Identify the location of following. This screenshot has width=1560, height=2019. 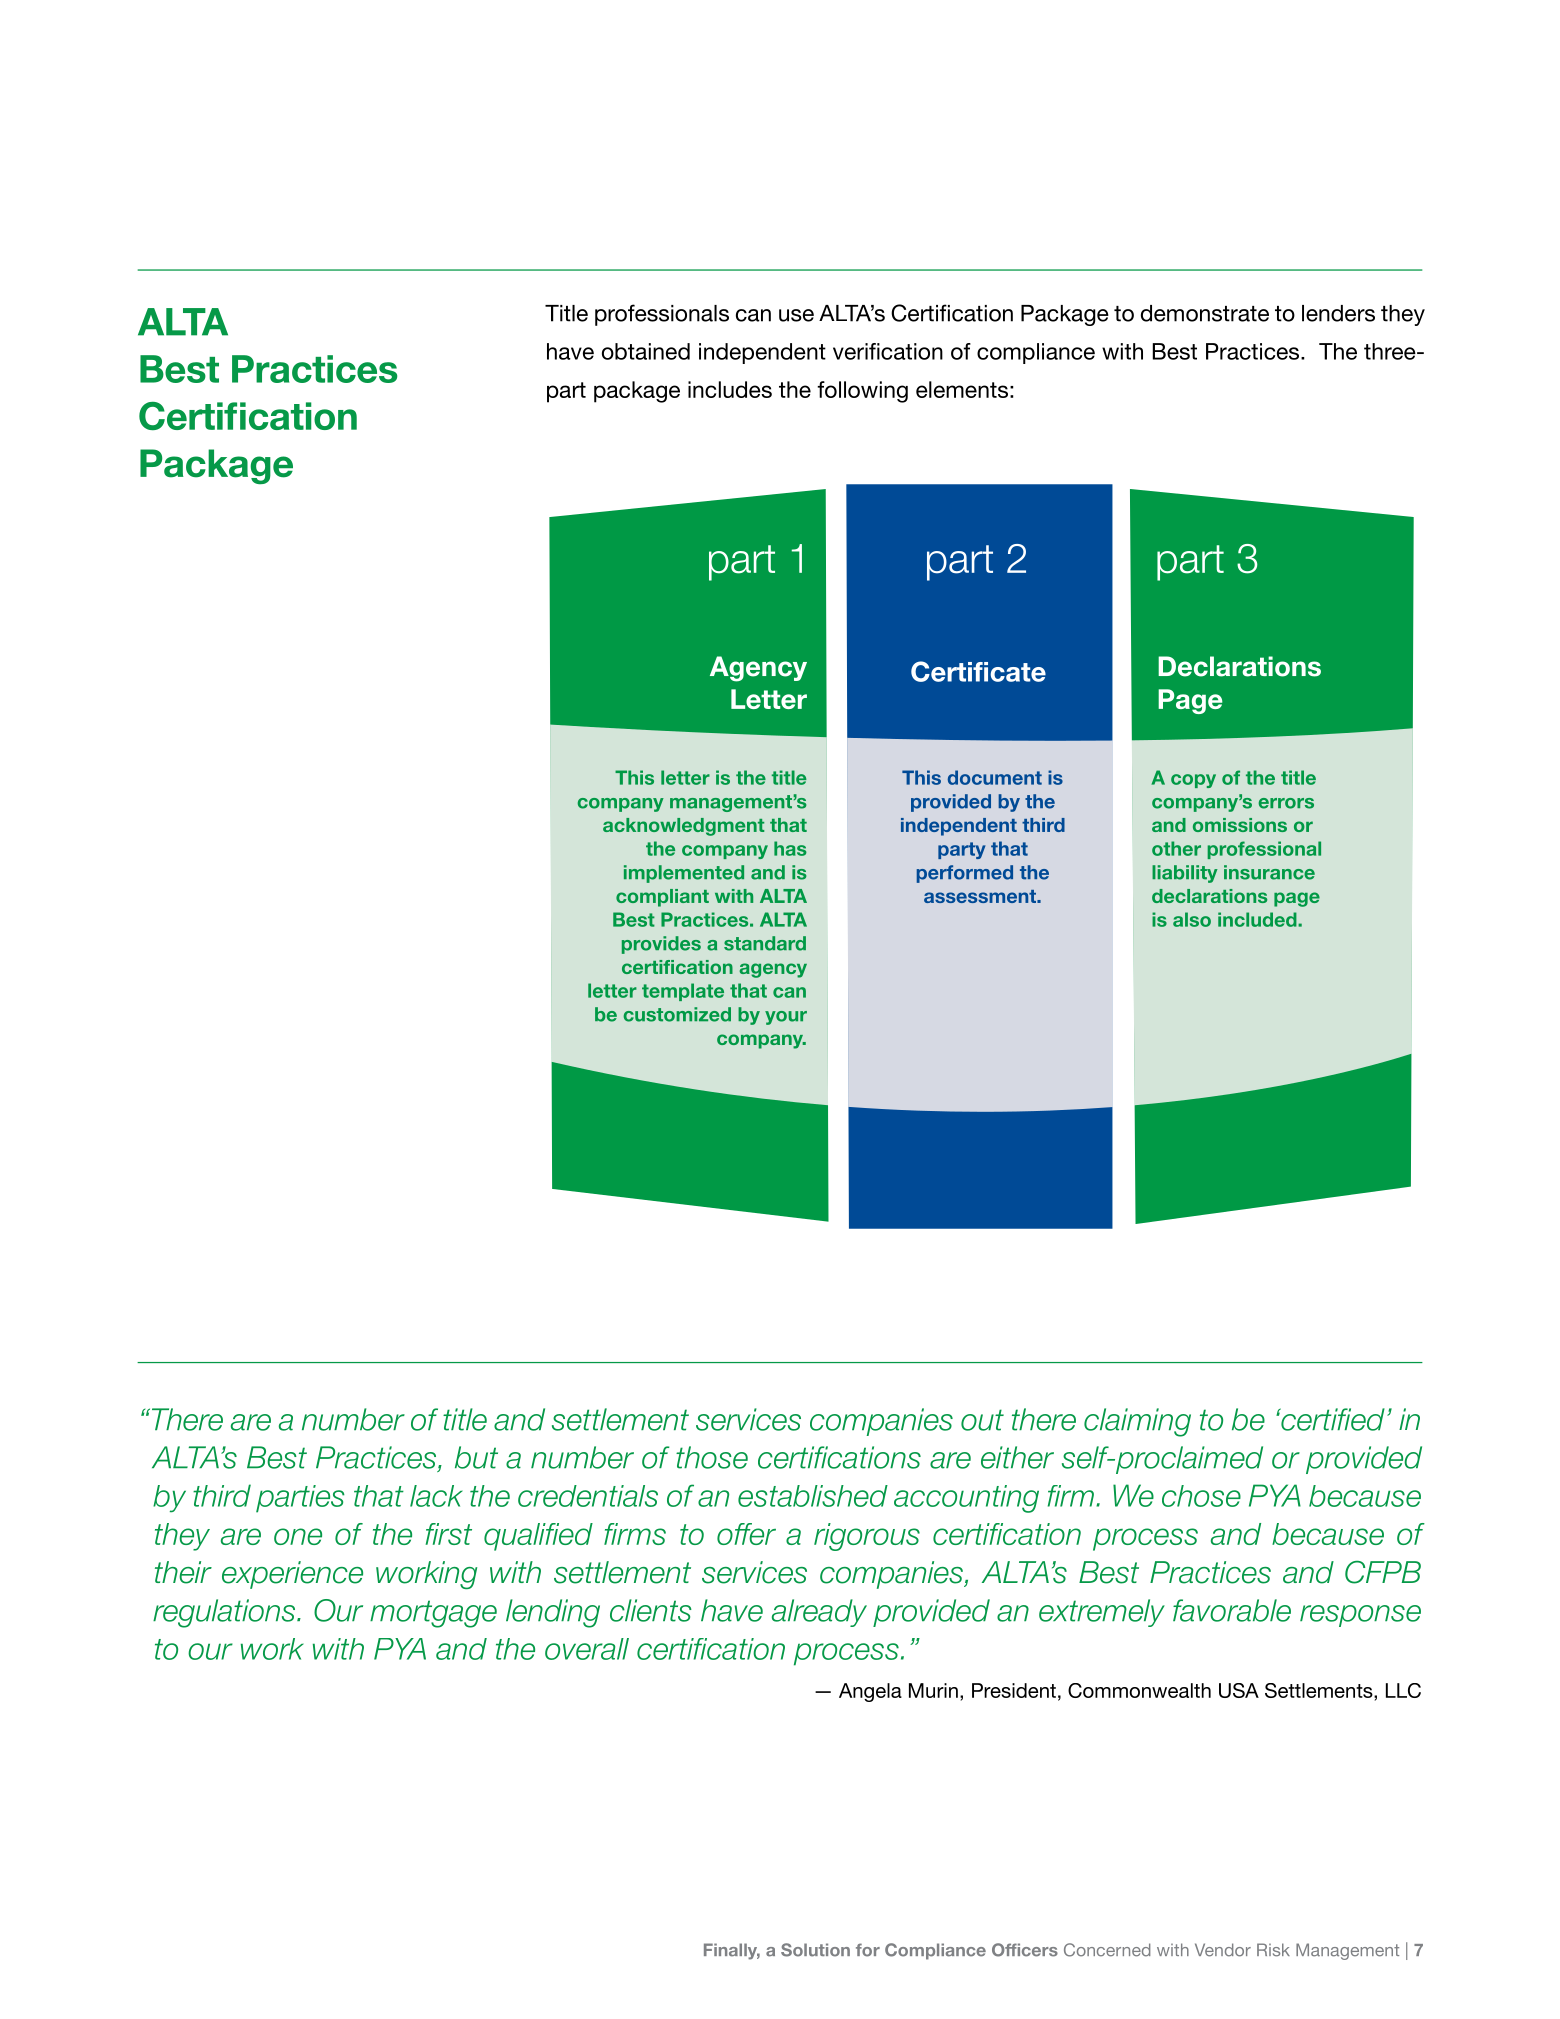
(862, 392).
